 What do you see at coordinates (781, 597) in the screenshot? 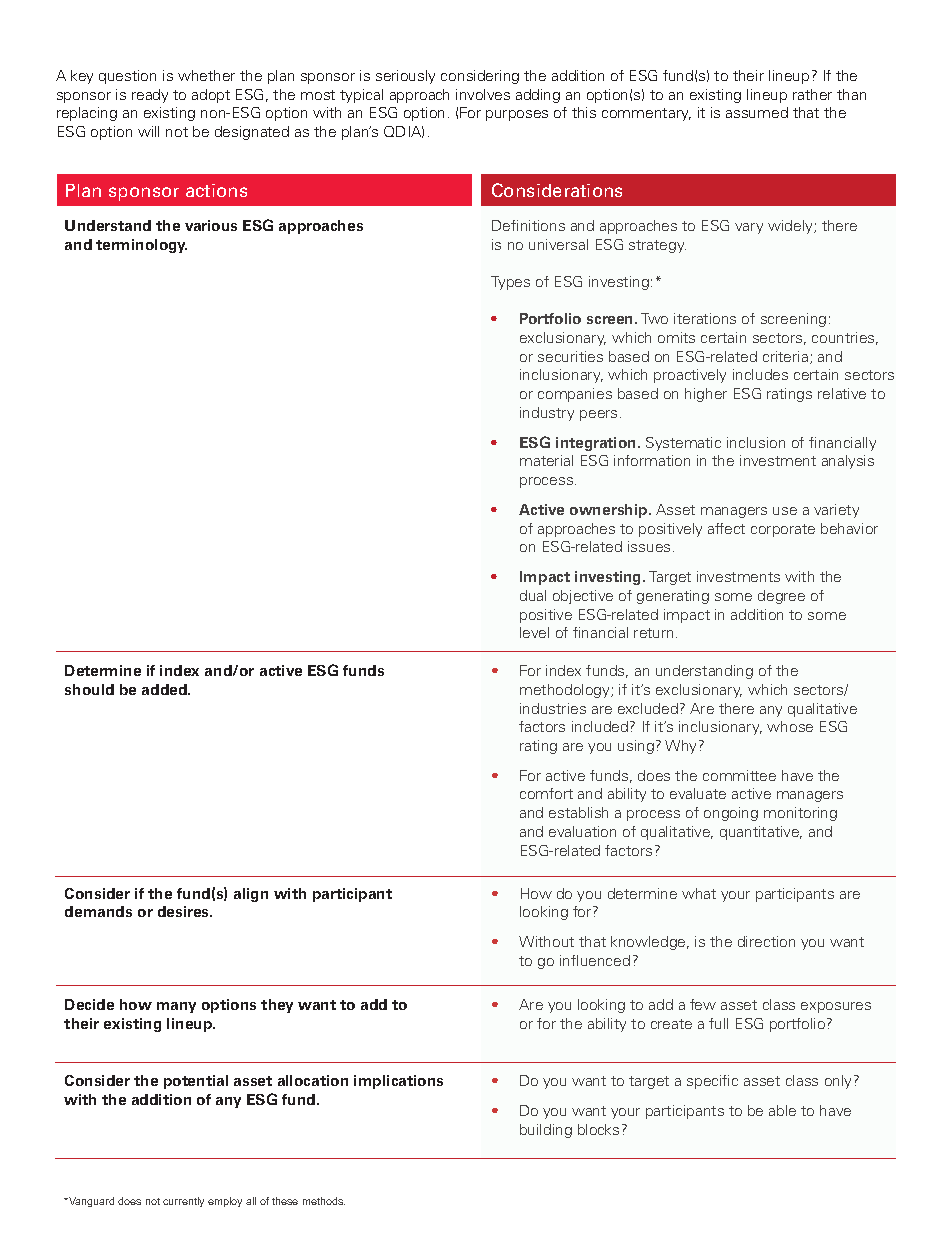
I see `degree` at bounding box center [781, 597].
